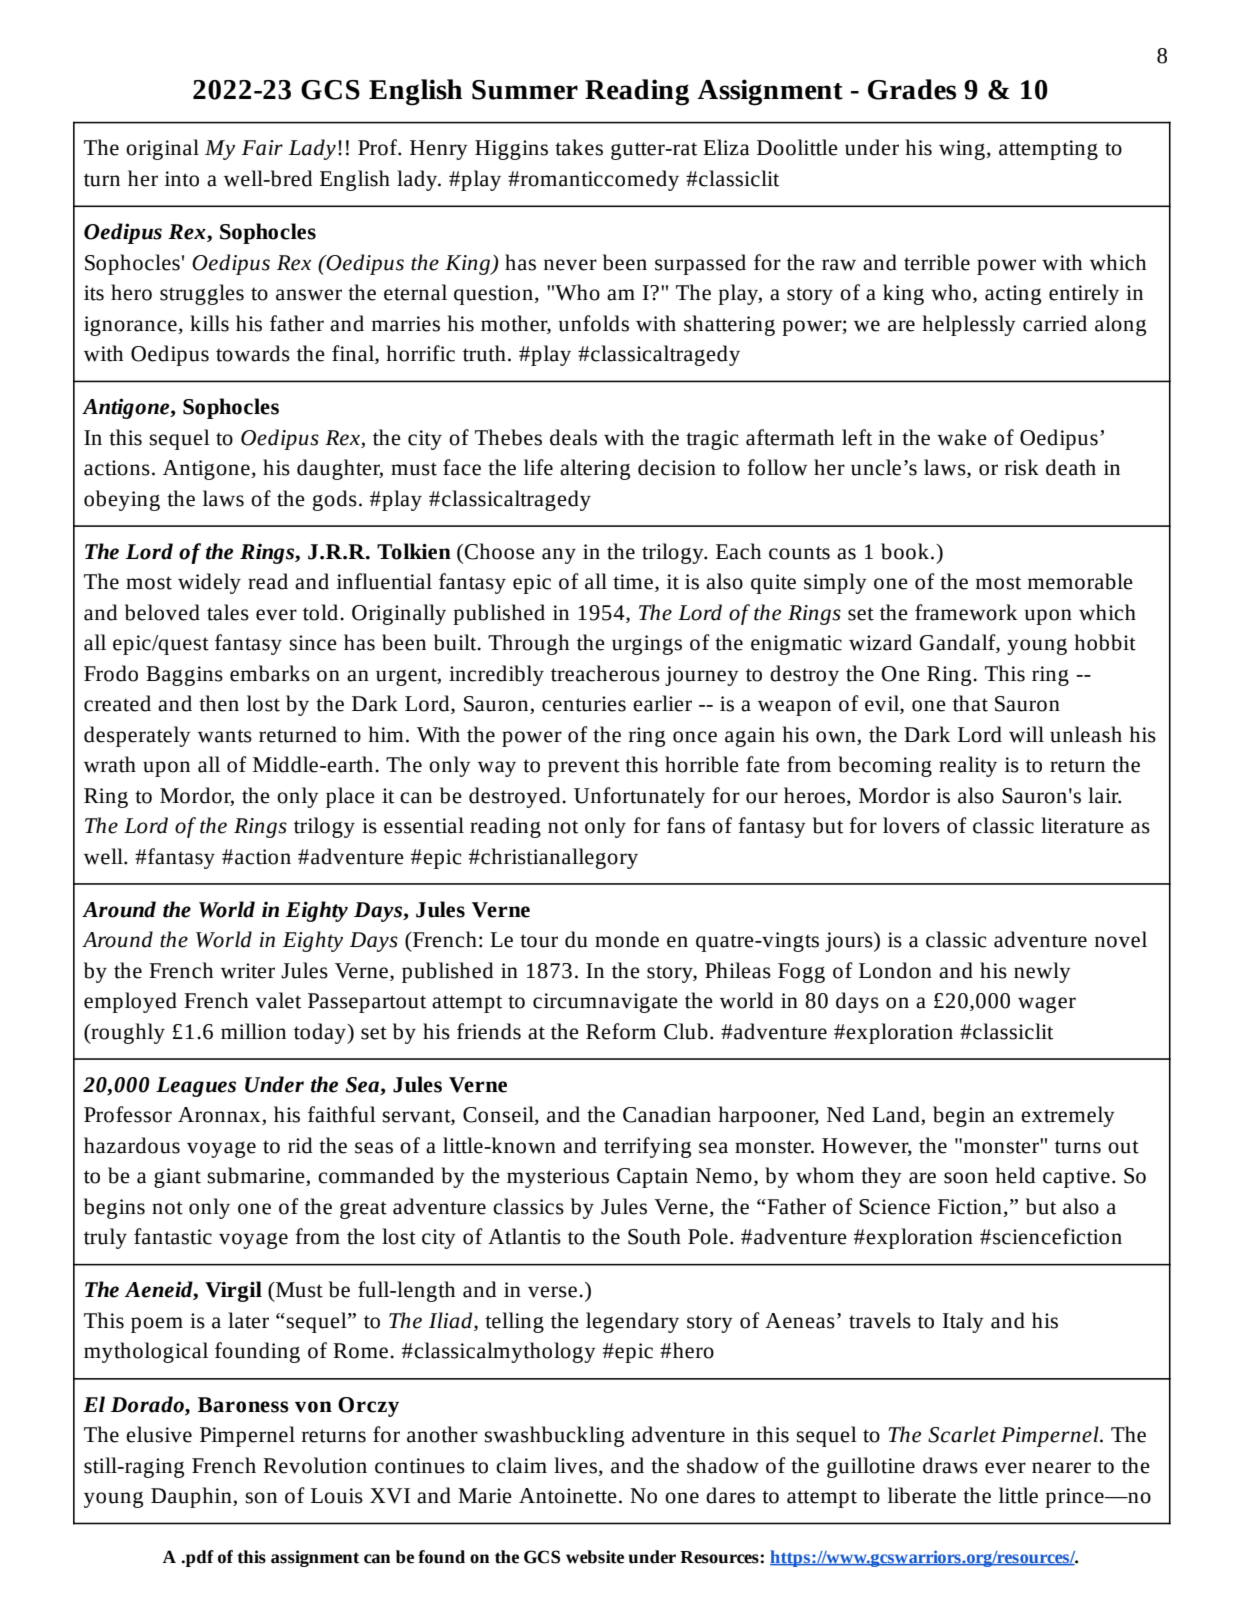 The height and width of the image is (1608, 1242). What do you see at coordinates (573, 437) in the image?
I see `deals` at bounding box center [573, 437].
